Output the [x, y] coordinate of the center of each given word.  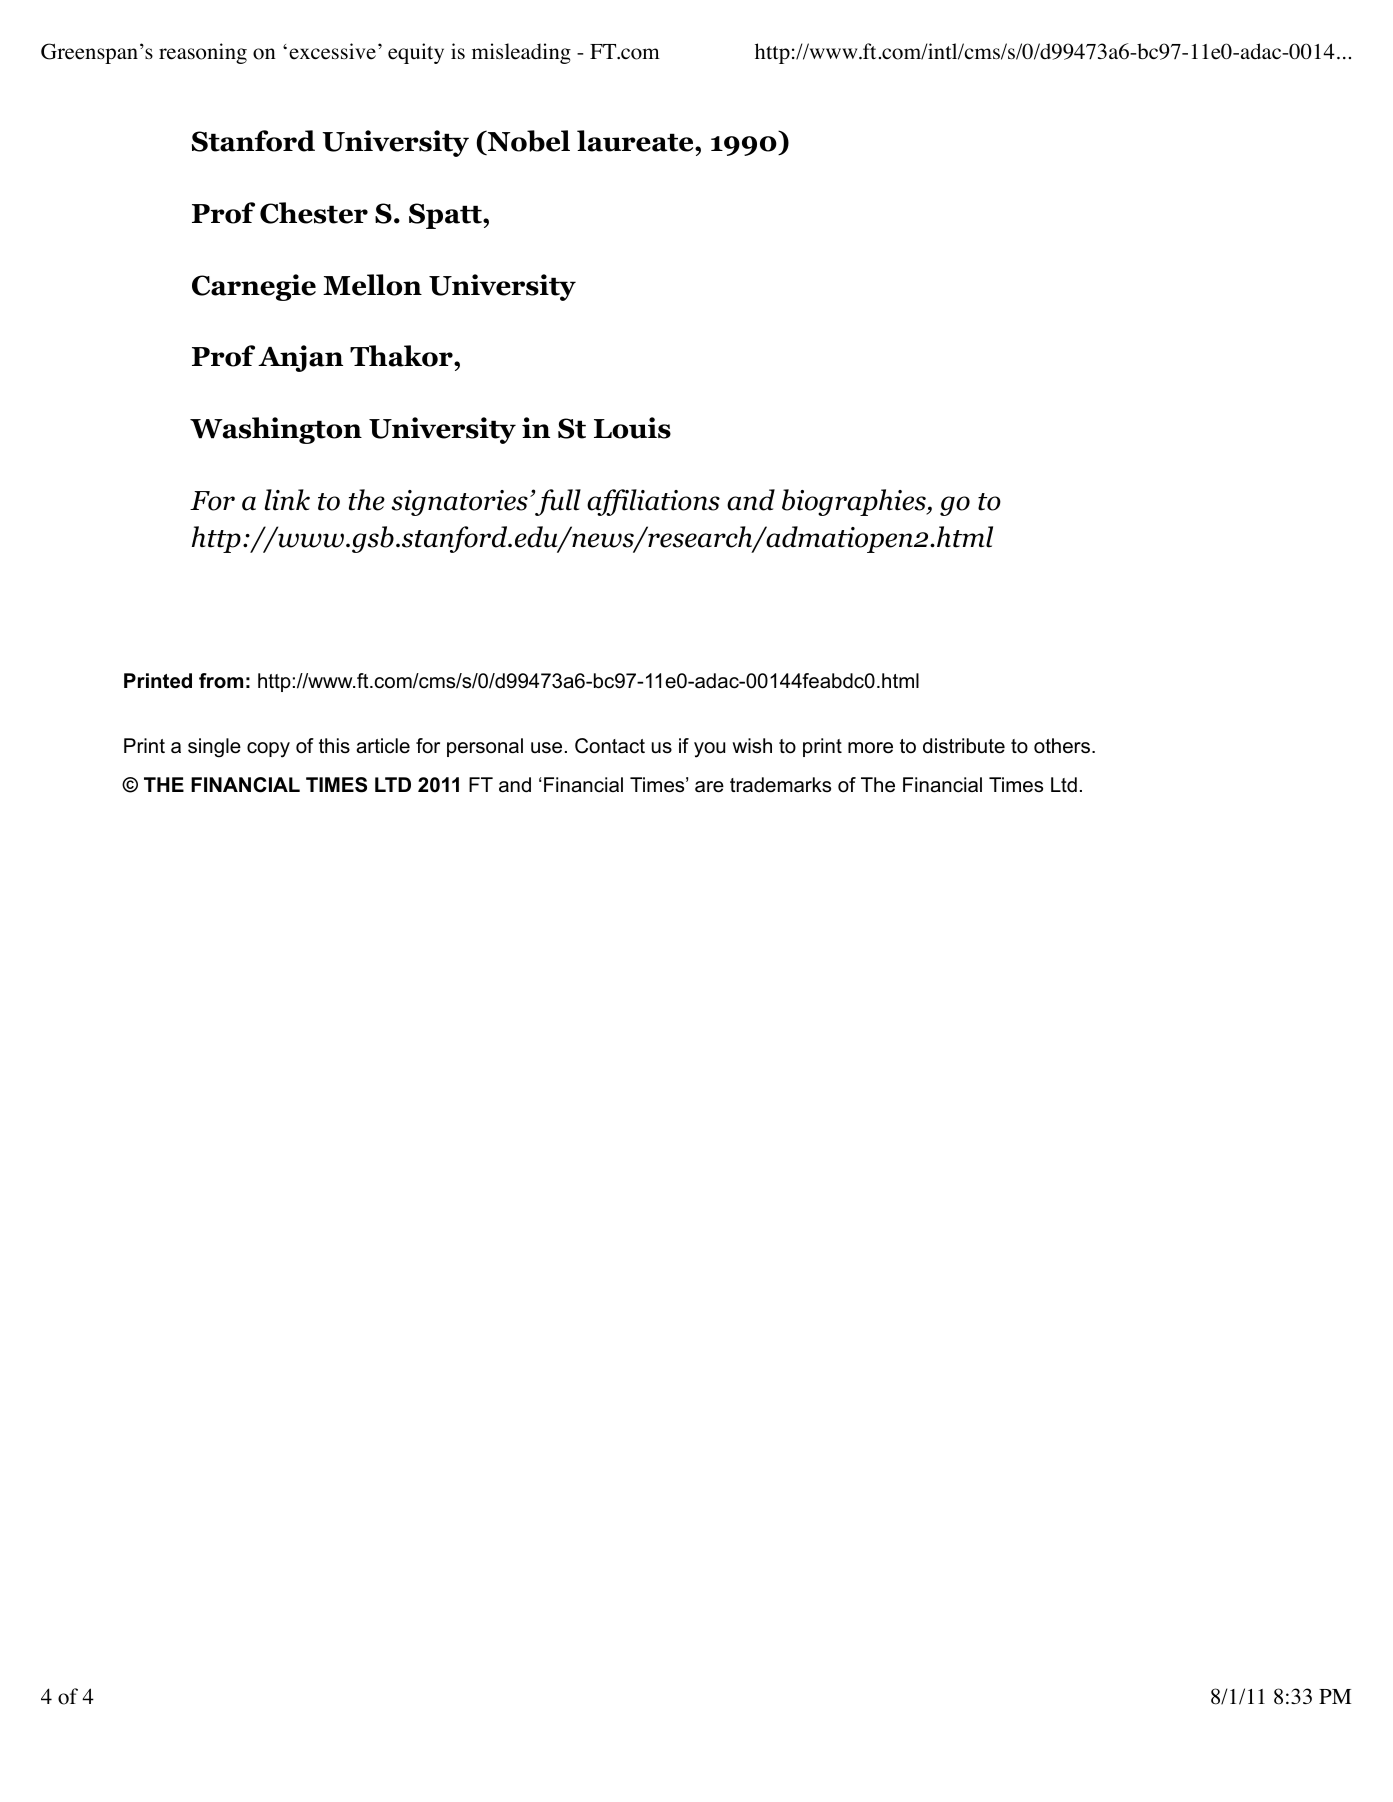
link [287, 500]
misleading [521, 53]
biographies [855, 502]
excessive [332, 51]
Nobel [527, 142]
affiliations [653, 502]
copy [268, 750]
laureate [636, 141]
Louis [632, 428]
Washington [276, 430]
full [558, 502]
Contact [610, 746]
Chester [314, 213]
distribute [964, 746]
